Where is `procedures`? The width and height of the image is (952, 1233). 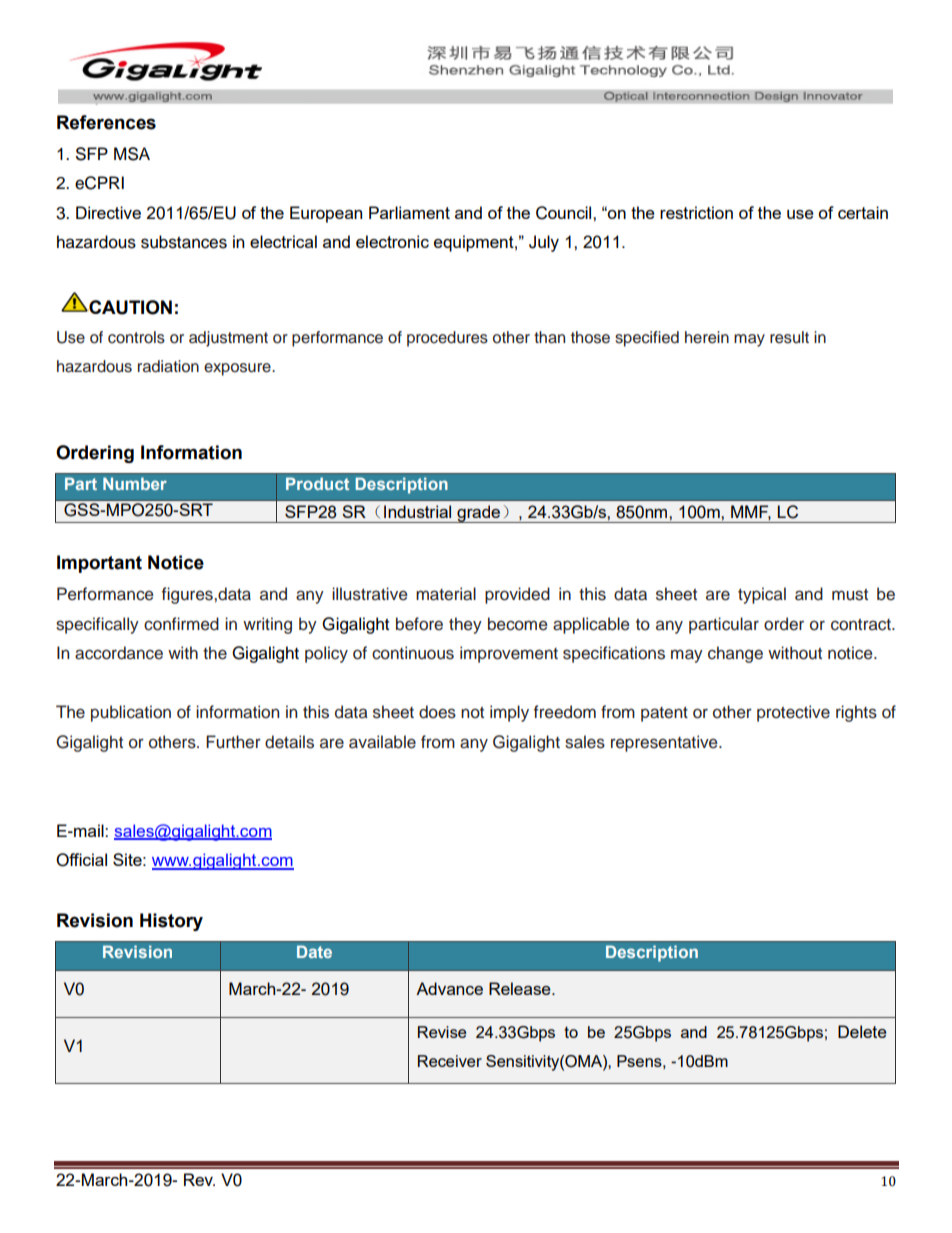 procedures is located at coordinates (447, 339).
